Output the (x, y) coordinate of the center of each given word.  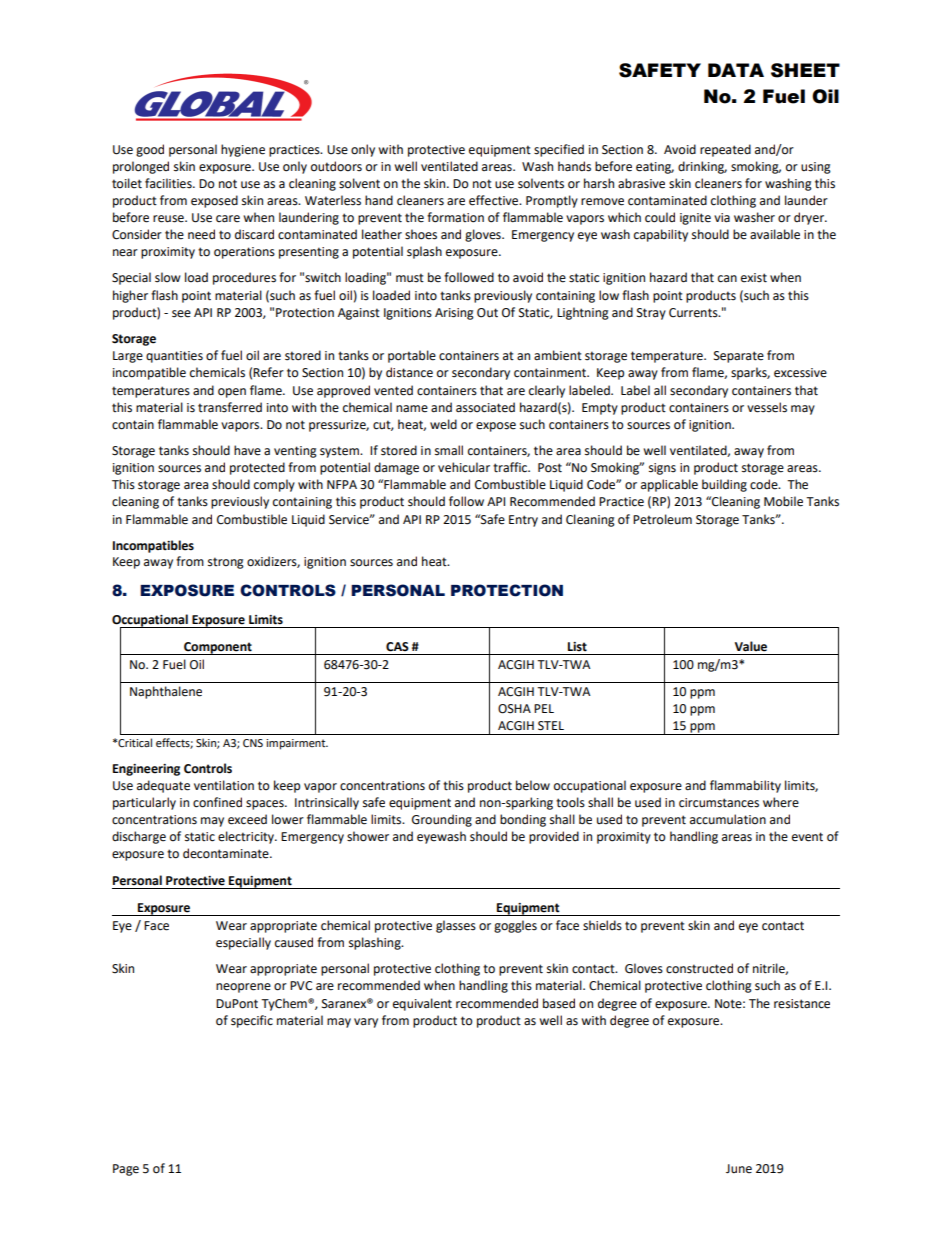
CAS (397, 647)
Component (218, 648)
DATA (736, 70)
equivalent (422, 1004)
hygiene (243, 150)
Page (126, 1170)
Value (751, 646)
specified (559, 150)
